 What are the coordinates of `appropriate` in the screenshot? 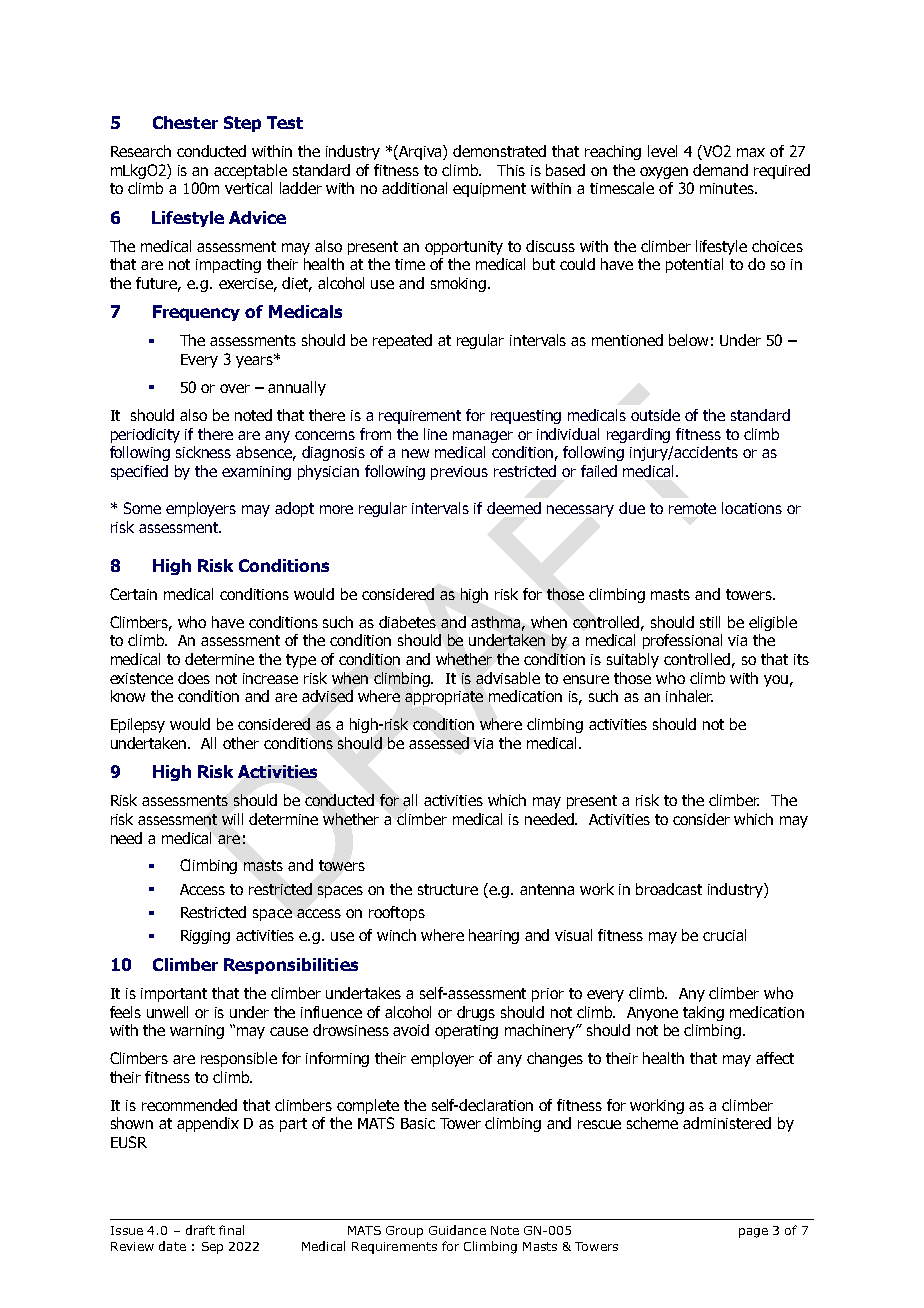 It's located at (444, 698).
